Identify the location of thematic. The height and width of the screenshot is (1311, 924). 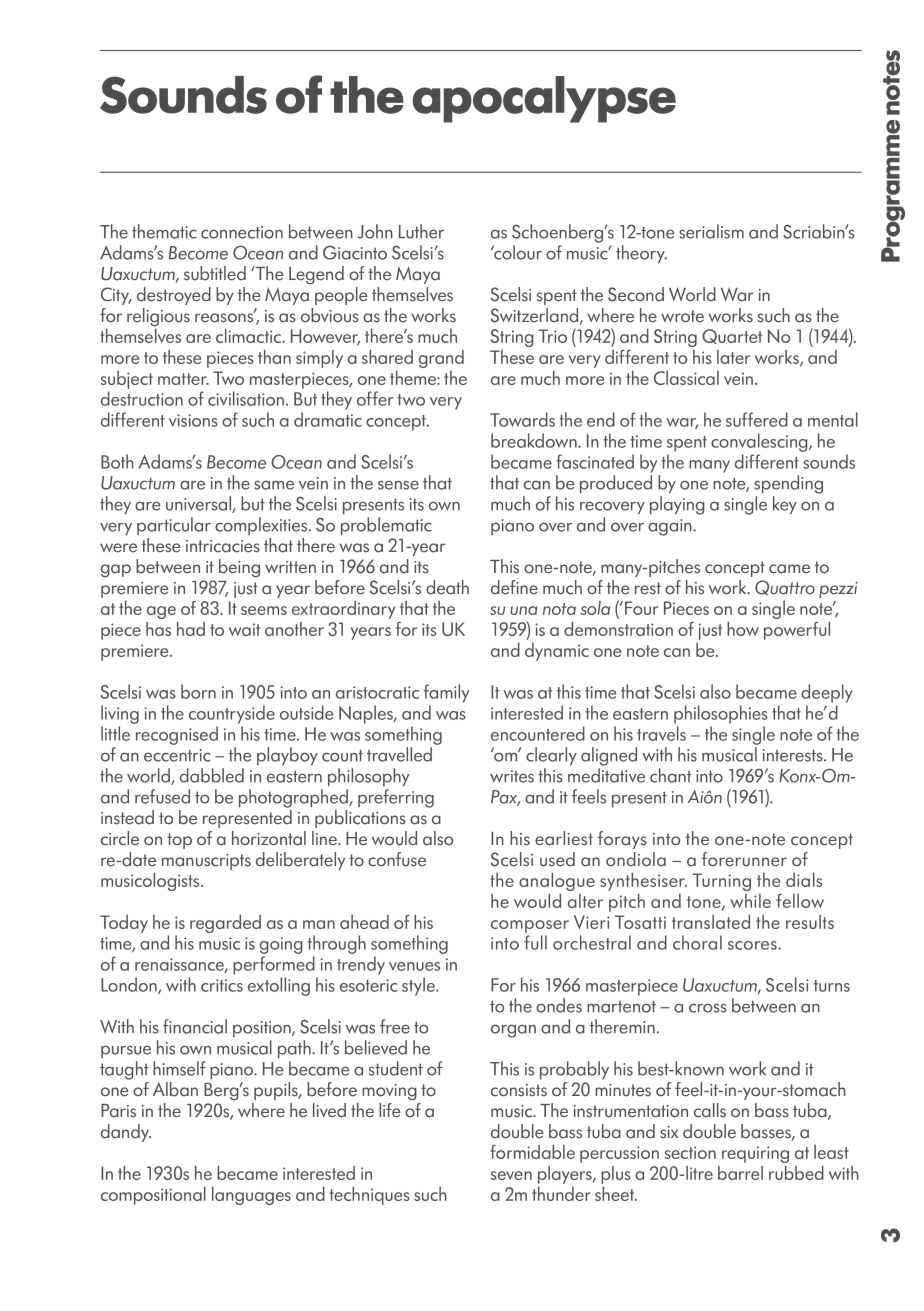
(164, 231).
